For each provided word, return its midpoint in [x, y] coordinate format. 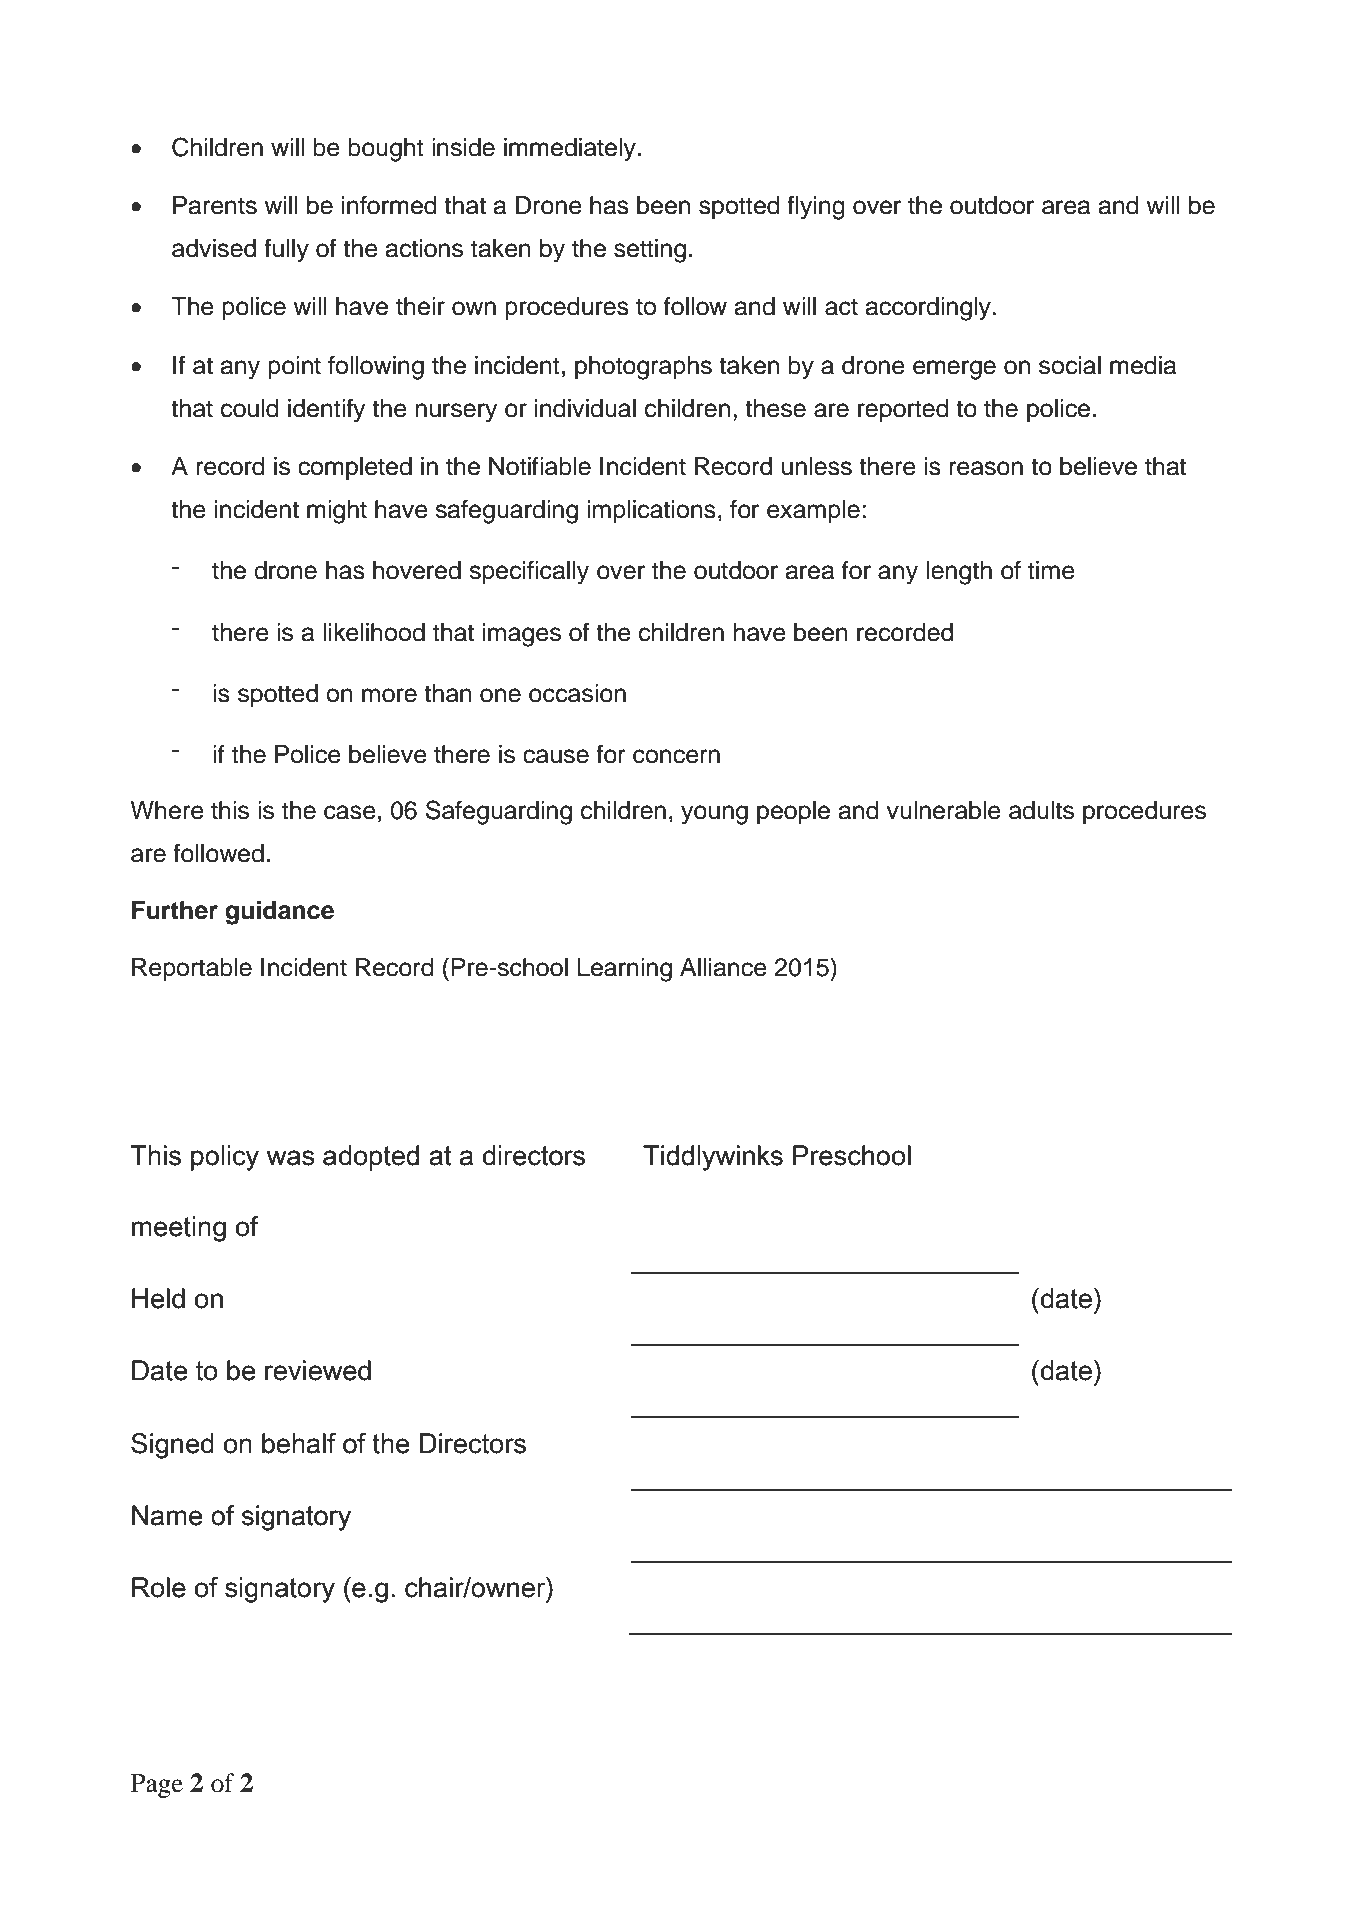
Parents [215, 205]
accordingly [929, 309]
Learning [624, 970]
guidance [279, 913]
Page [157, 1786]
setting [650, 251]
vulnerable [943, 810]
